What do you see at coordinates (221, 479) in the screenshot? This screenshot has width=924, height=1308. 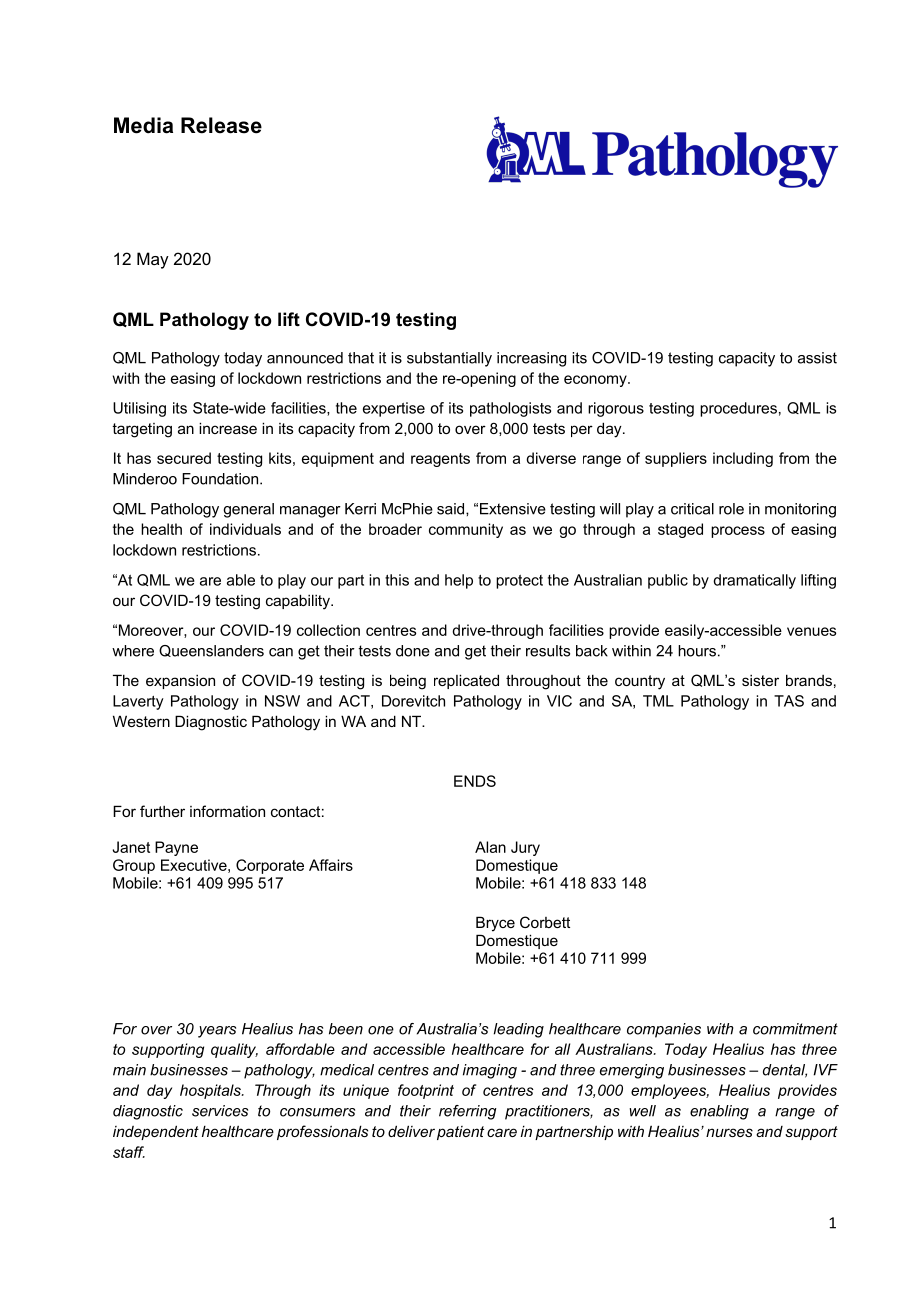 I see `Foundation` at bounding box center [221, 479].
